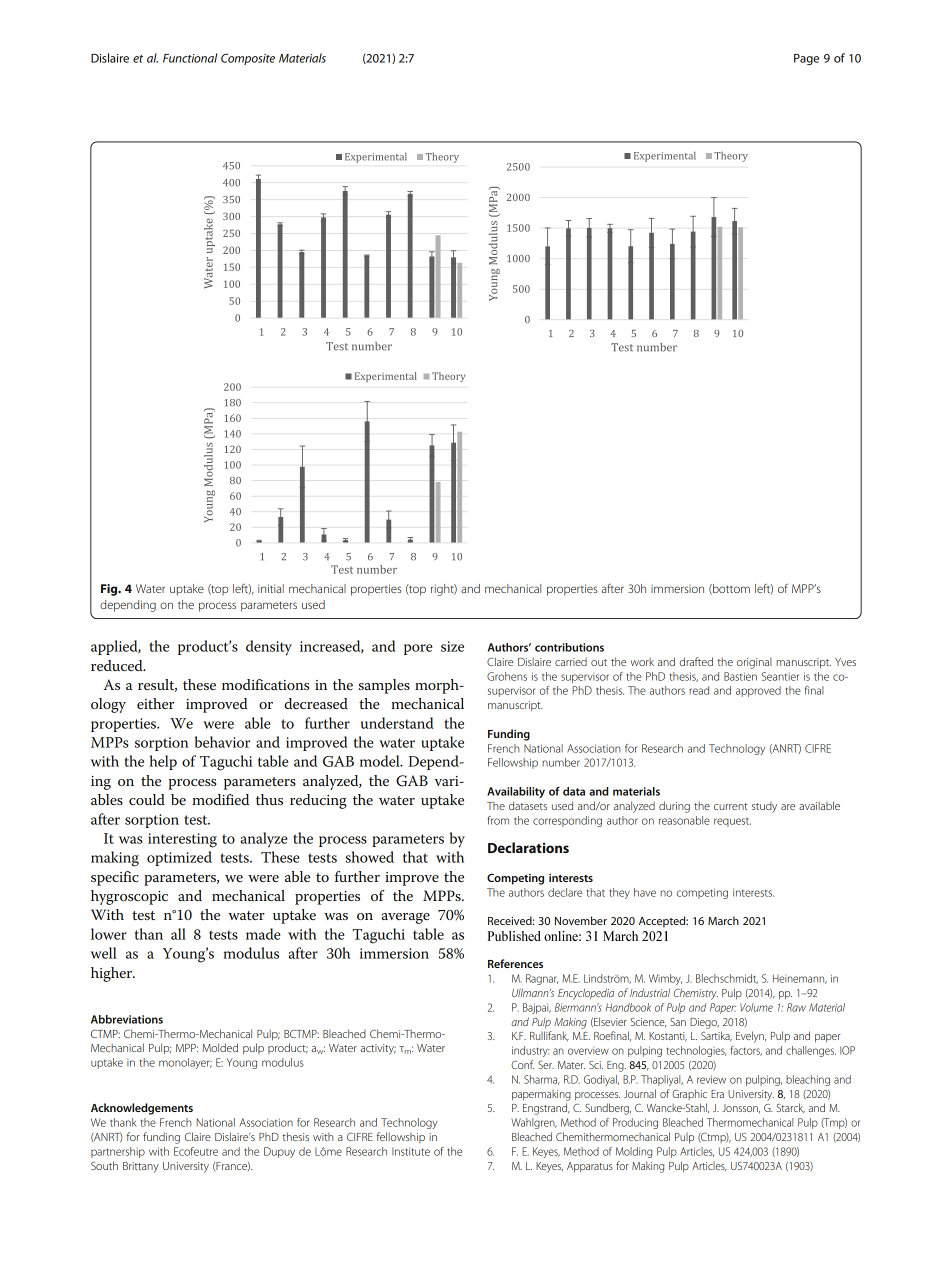 Image resolution: width=952 pixels, height=1265 pixels. Describe the element at coordinates (142, 1109) in the screenshot. I see `Acknowledgements` at that location.
